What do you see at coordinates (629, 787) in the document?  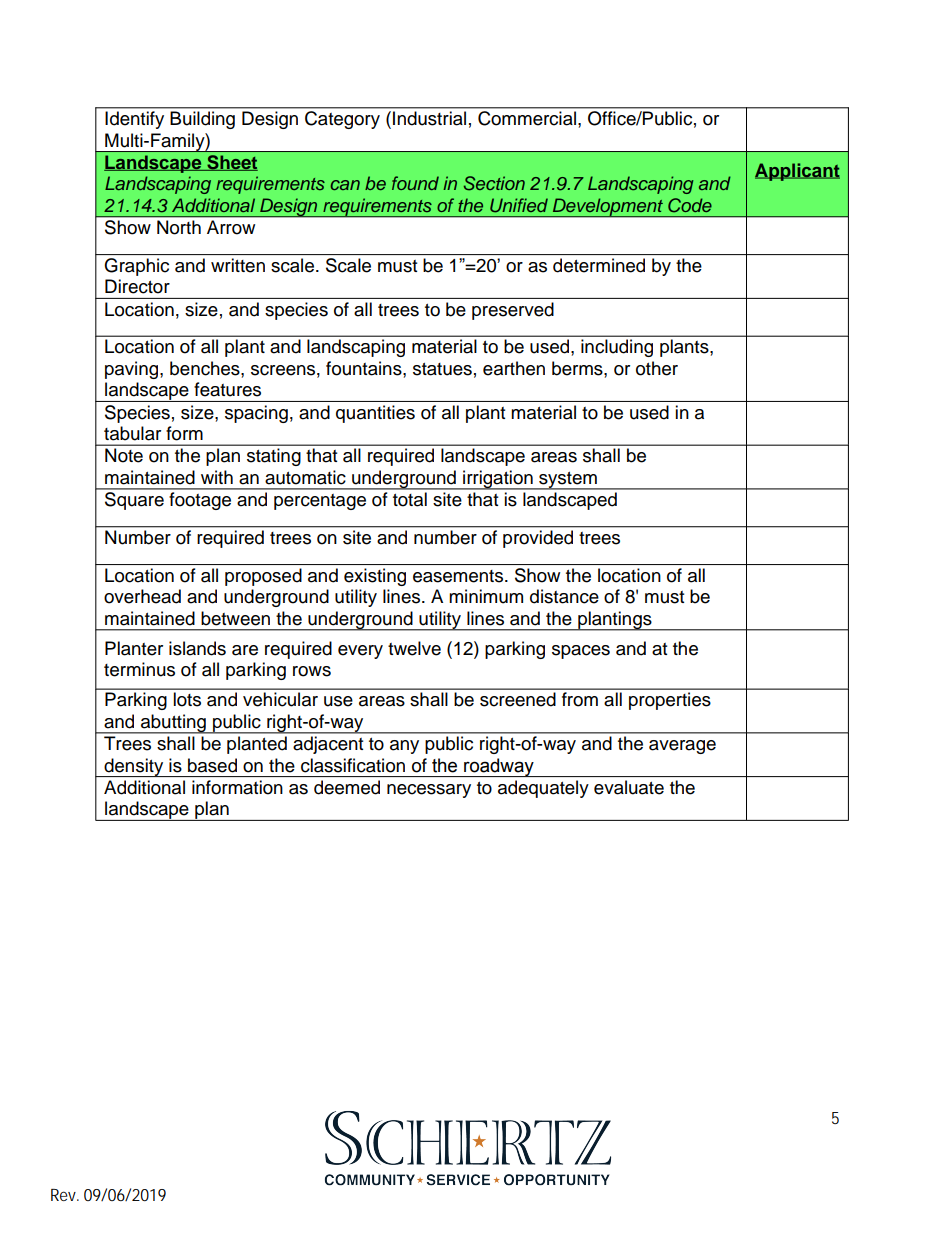 I see `evaluate` at bounding box center [629, 787].
